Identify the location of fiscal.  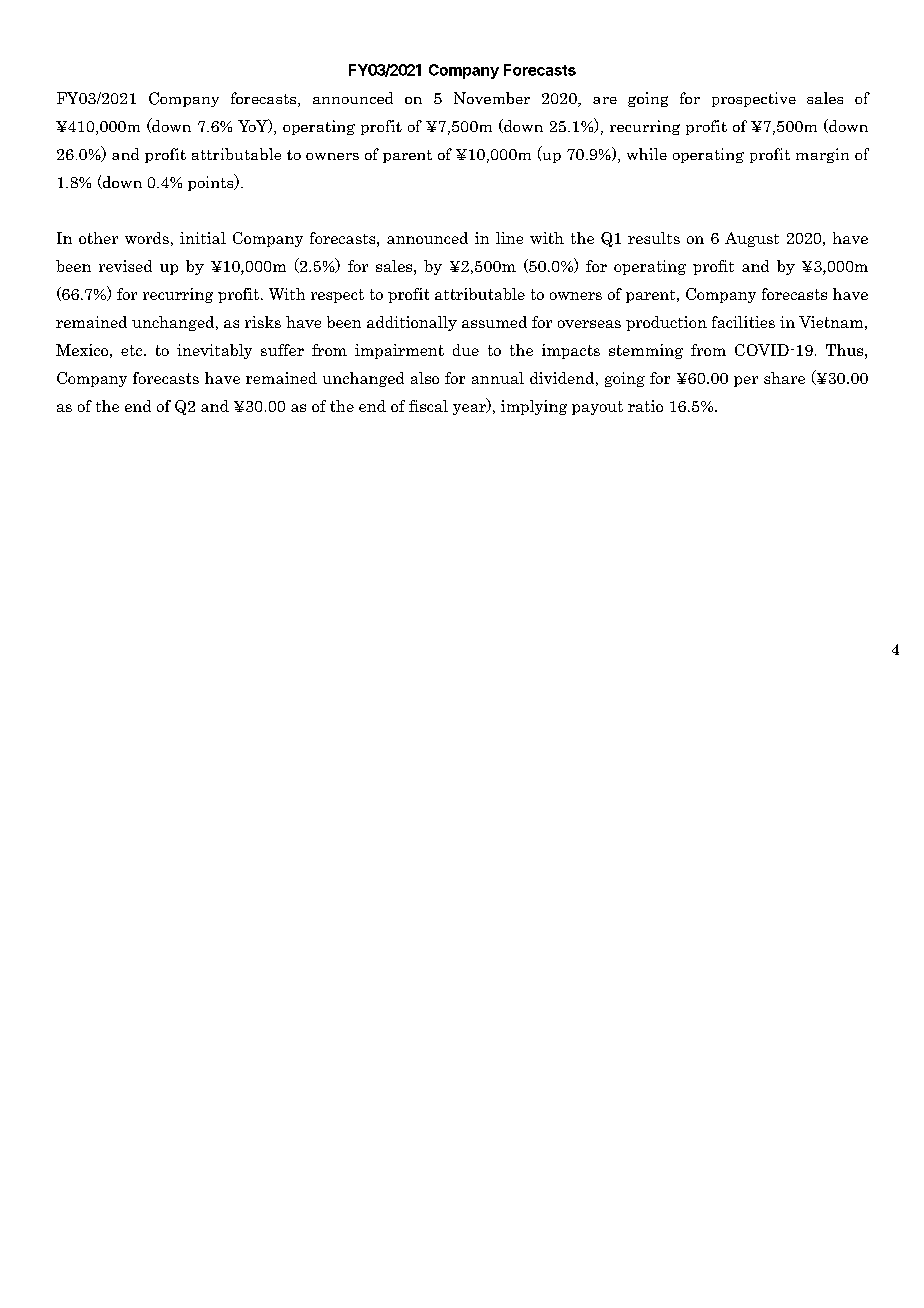
(428, 406).
